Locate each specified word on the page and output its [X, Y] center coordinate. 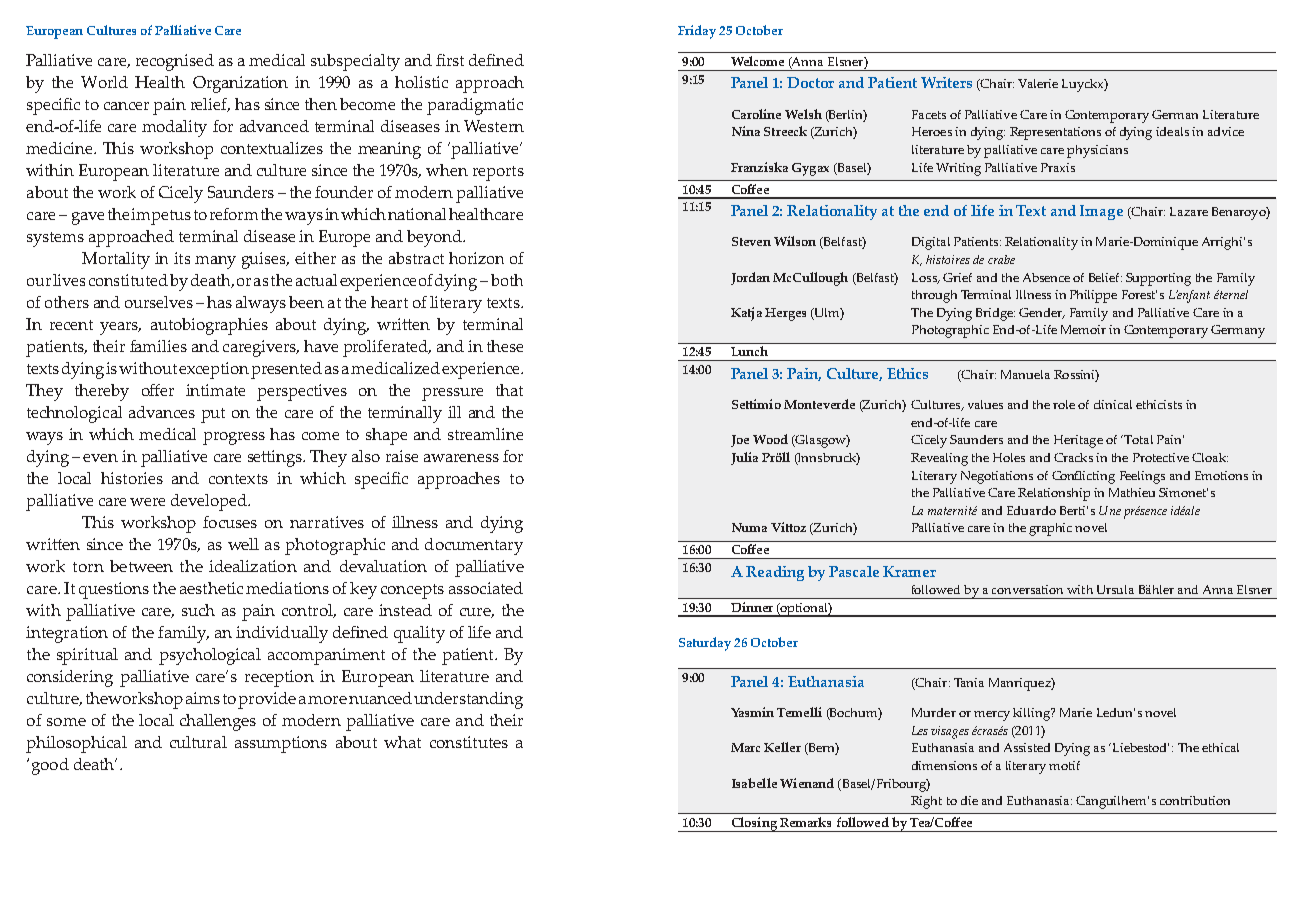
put [213, 415]
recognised [175, 62]
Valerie [1038, 83]
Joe [740, 441]
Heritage [1078, 441]
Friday [697, 32]
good [50, 766]
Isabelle [754, 783]
